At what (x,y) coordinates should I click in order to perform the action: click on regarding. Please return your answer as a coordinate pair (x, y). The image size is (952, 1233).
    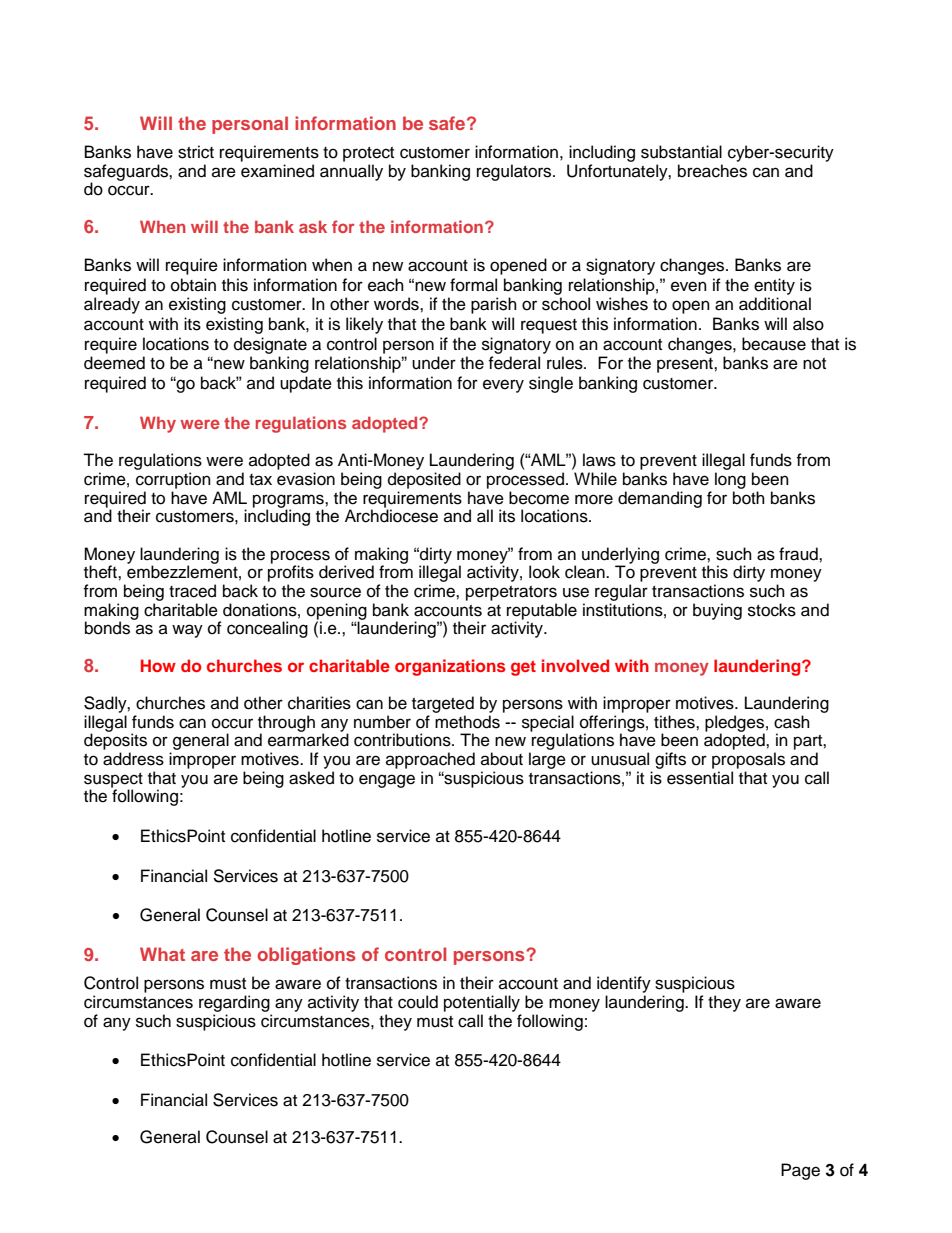
    Looking at the image, I should click on (234, 1003).
